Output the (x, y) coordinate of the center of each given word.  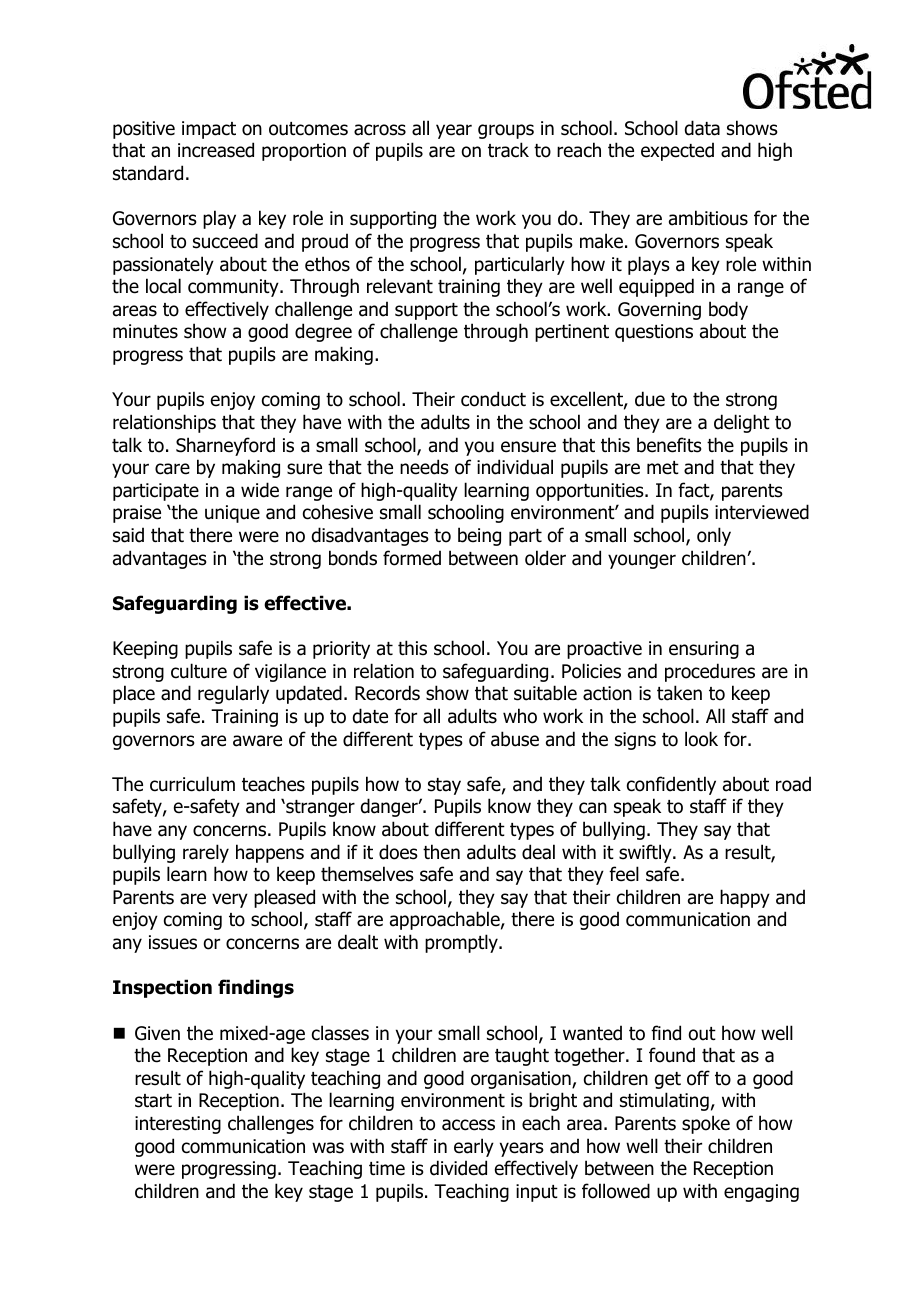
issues (173, 942)
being (479, 536)
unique (232, 514)
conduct (493, 399)
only (714, 536)
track (508, 150)
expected (677, 151)
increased (216, 150)
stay (444, 786)
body (728, 310)
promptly (462, 943)
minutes (145, 331)
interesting (178, 1125)
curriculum (192, 784)
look (701, 739)
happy (745, 898)
